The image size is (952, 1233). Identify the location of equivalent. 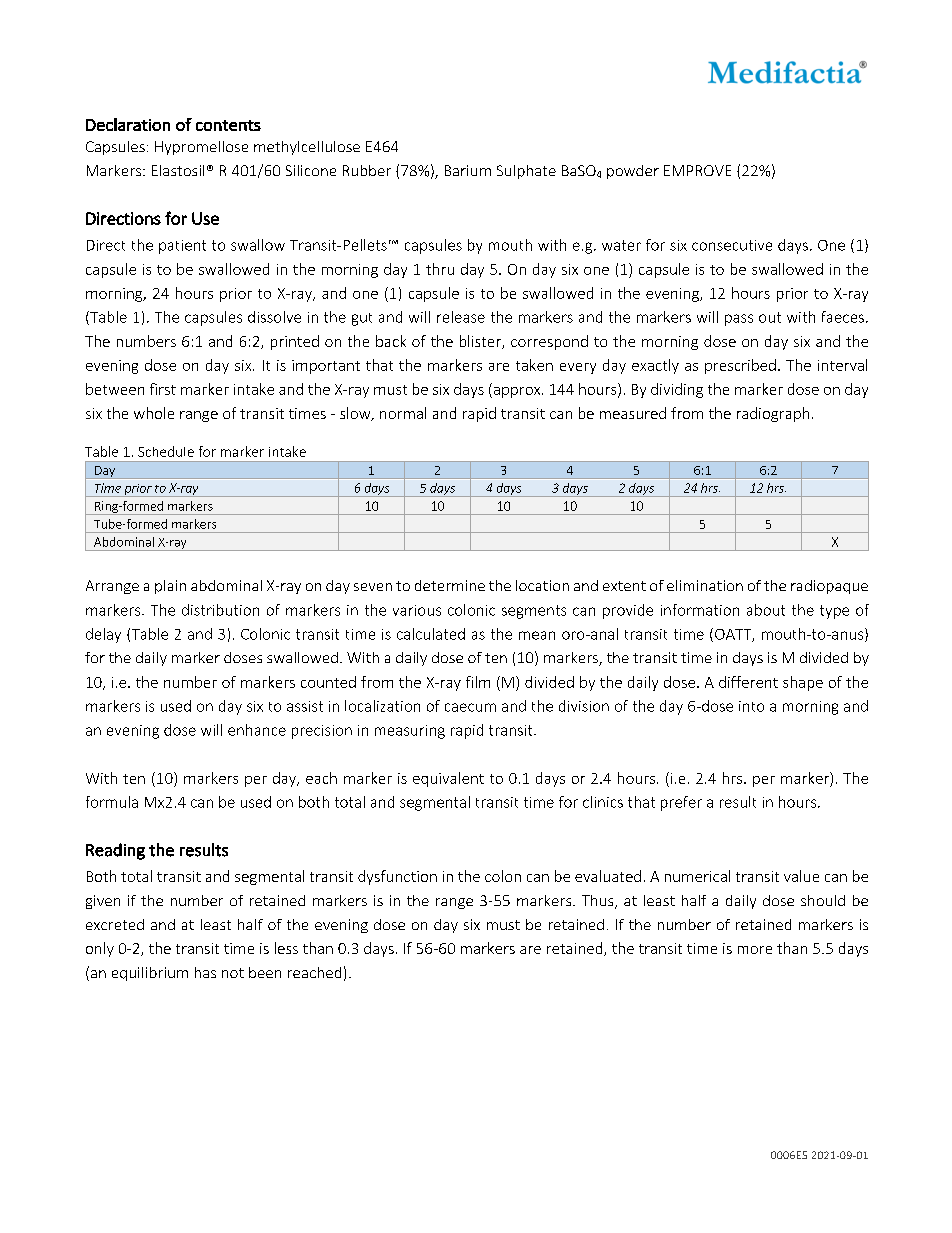
(448, 779).
